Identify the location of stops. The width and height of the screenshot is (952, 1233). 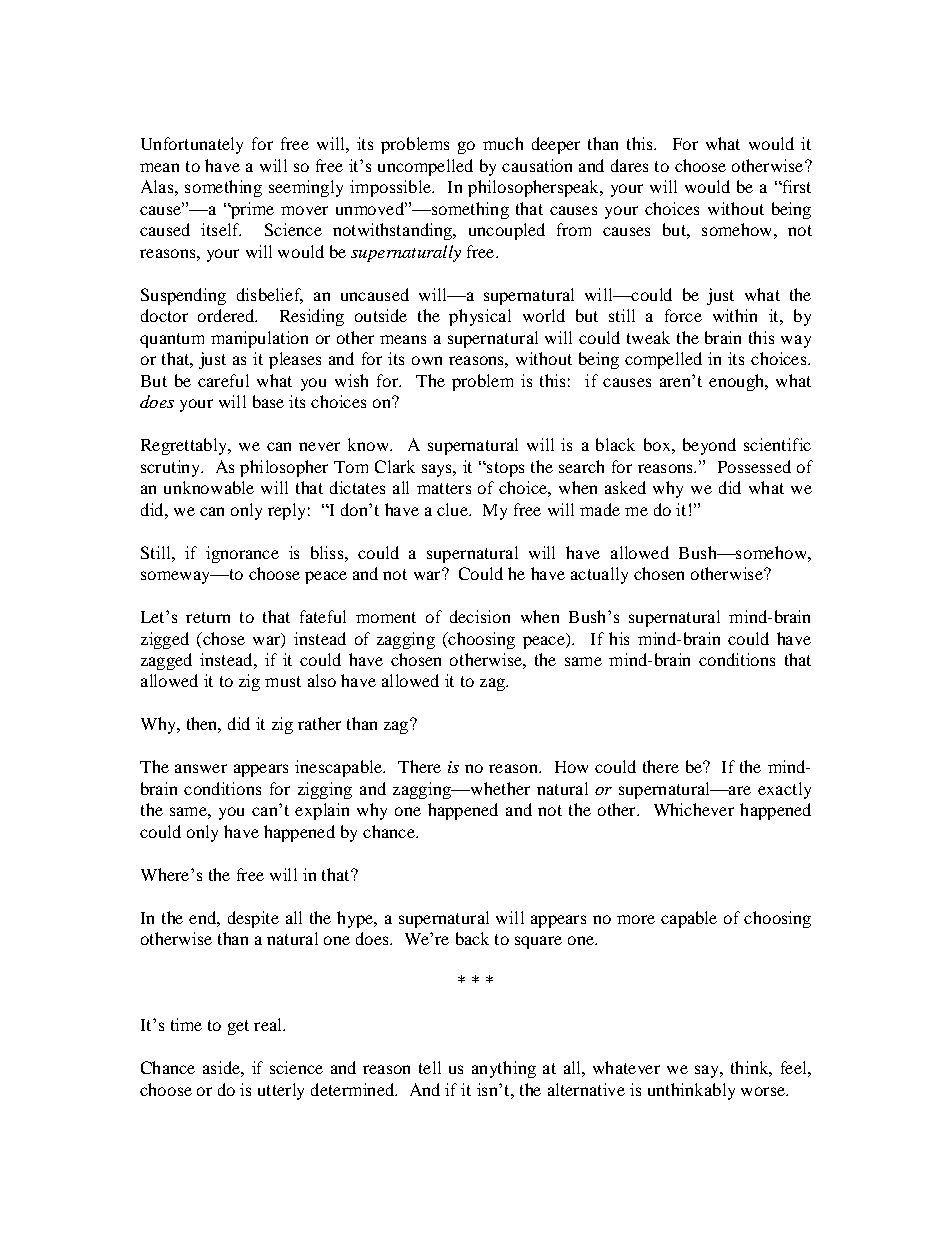
(504, 469).
